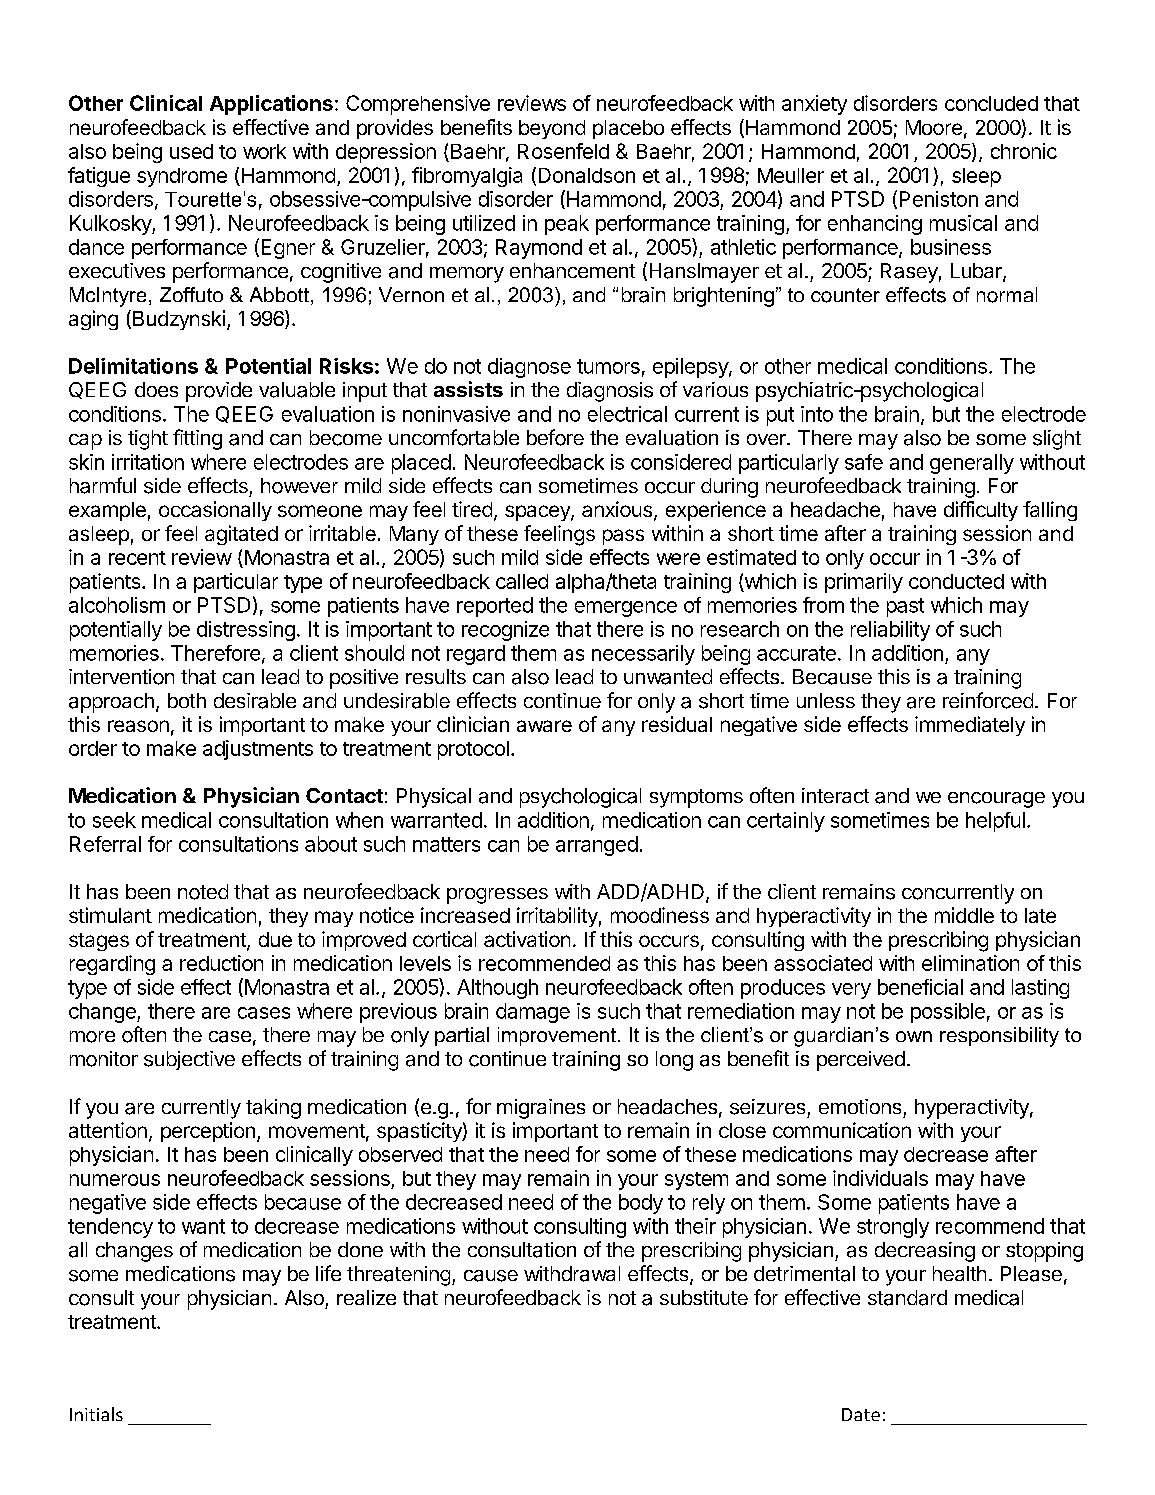 This screenshot has width=1155, height=1495. Describe the element at coordinates (527, 939) in the screenshot. I see `activation` at that location.
